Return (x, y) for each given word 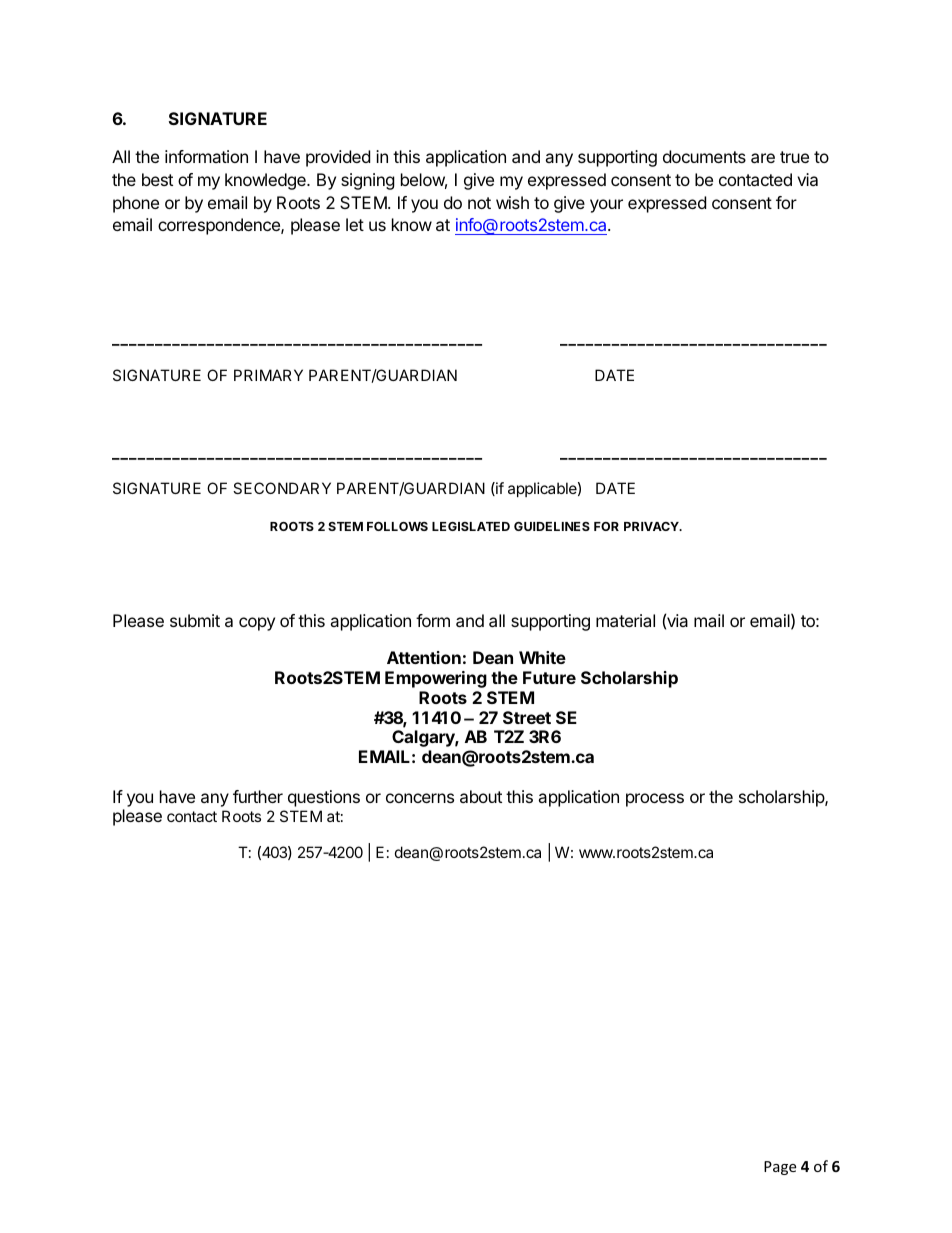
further (258, 796)
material (625, 620)
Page (780, 1168)
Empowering (436, 679)
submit (195, 620)
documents (704, 156)
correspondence (220, 226)
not (479, 203)
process (655, 800)
